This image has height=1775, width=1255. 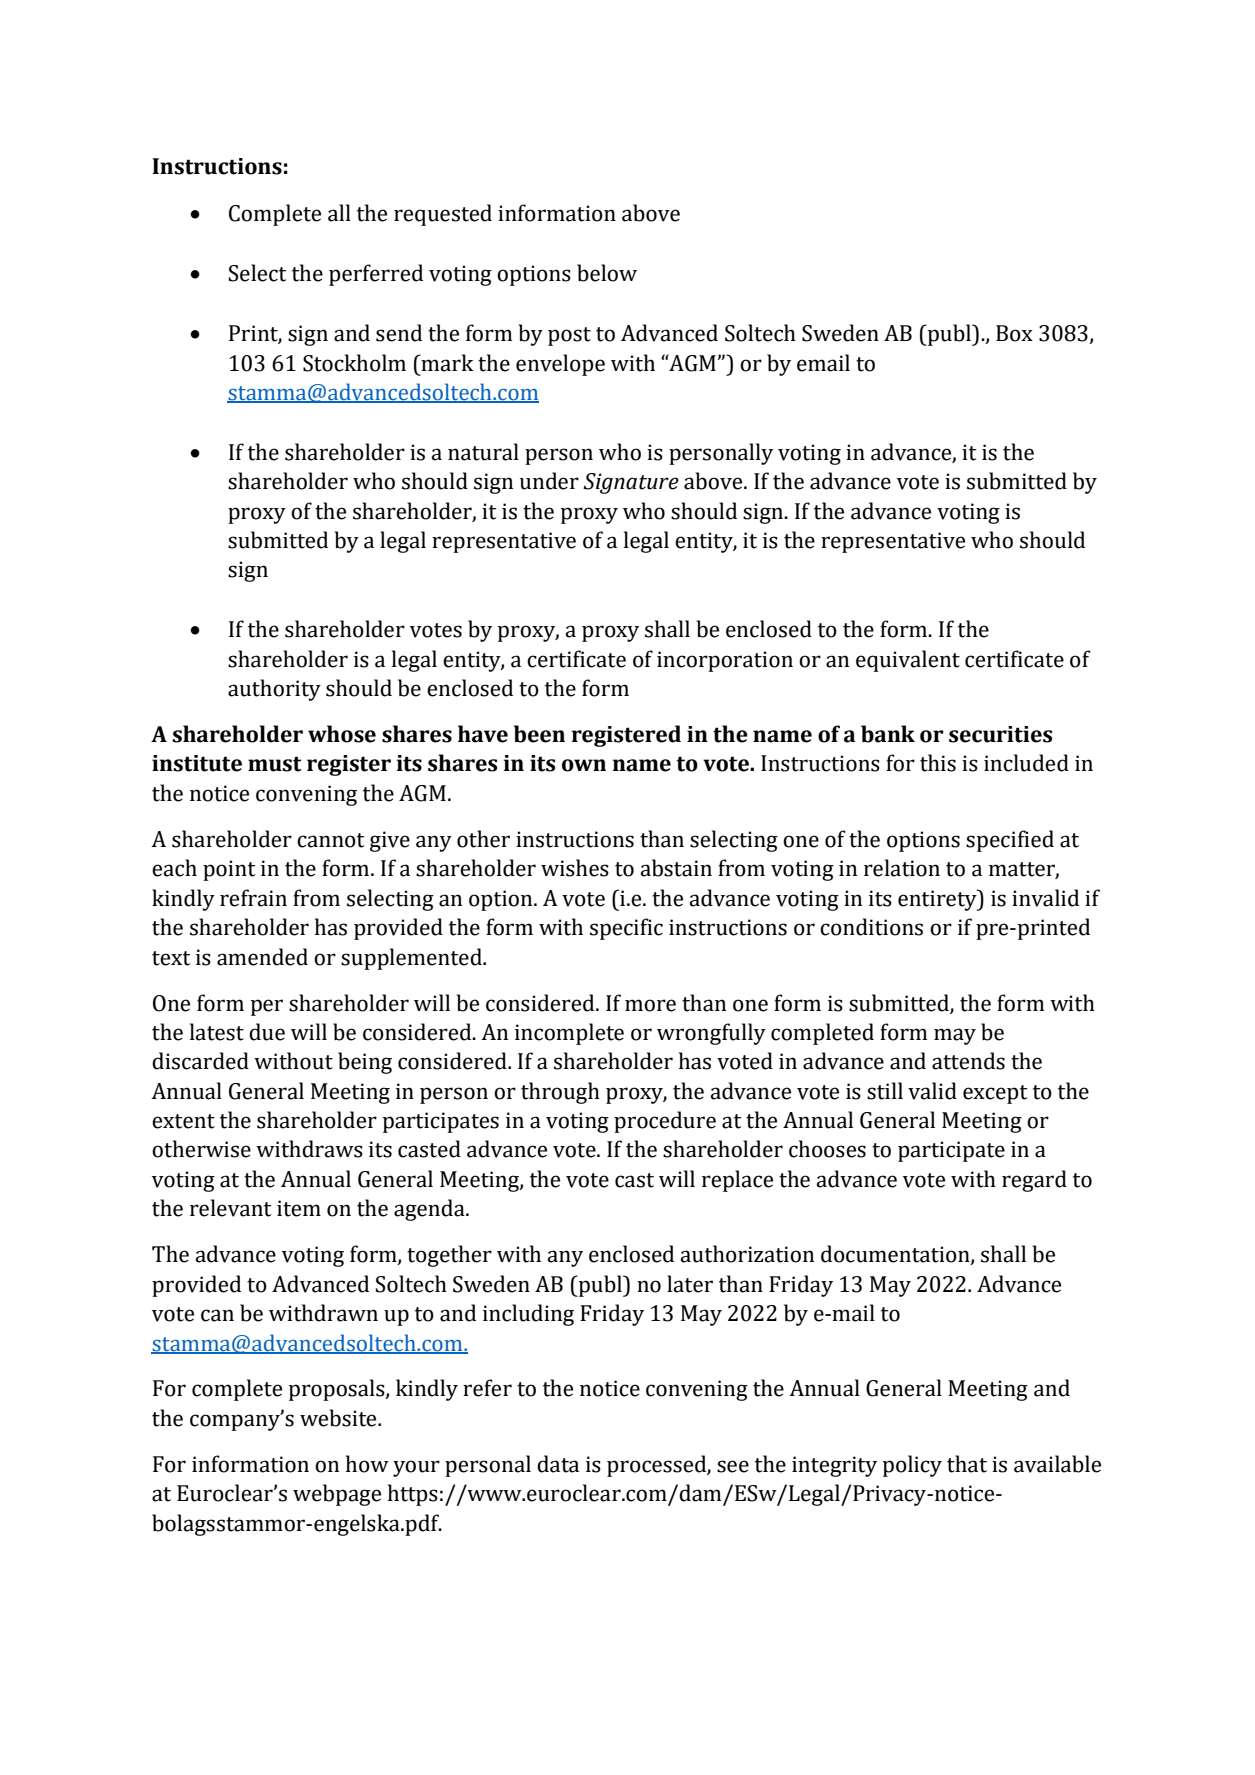 I want to click on webpage, so click(x=337, y=1495).
